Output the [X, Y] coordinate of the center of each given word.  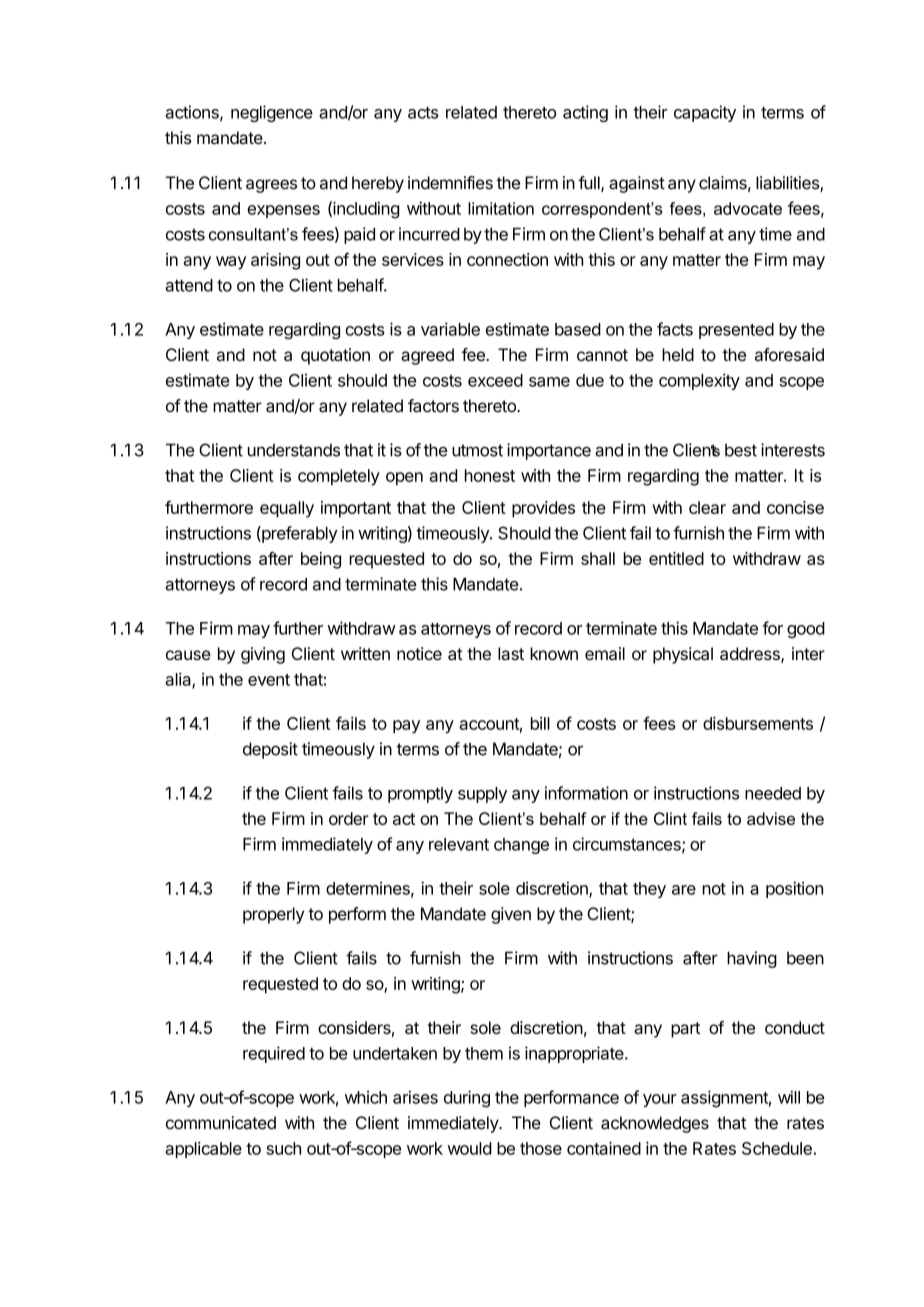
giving [263, 655]
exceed [495, 380]
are [684, 890]
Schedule [777, 1148]
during [467, 1099]
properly [273, 915]
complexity [699, 381]
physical [683, 655]
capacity [705, 113]
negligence [272, 113]
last [511, 653]
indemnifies [450, 183]
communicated [221, 1123]
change [521, 846]
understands [294, 450]
